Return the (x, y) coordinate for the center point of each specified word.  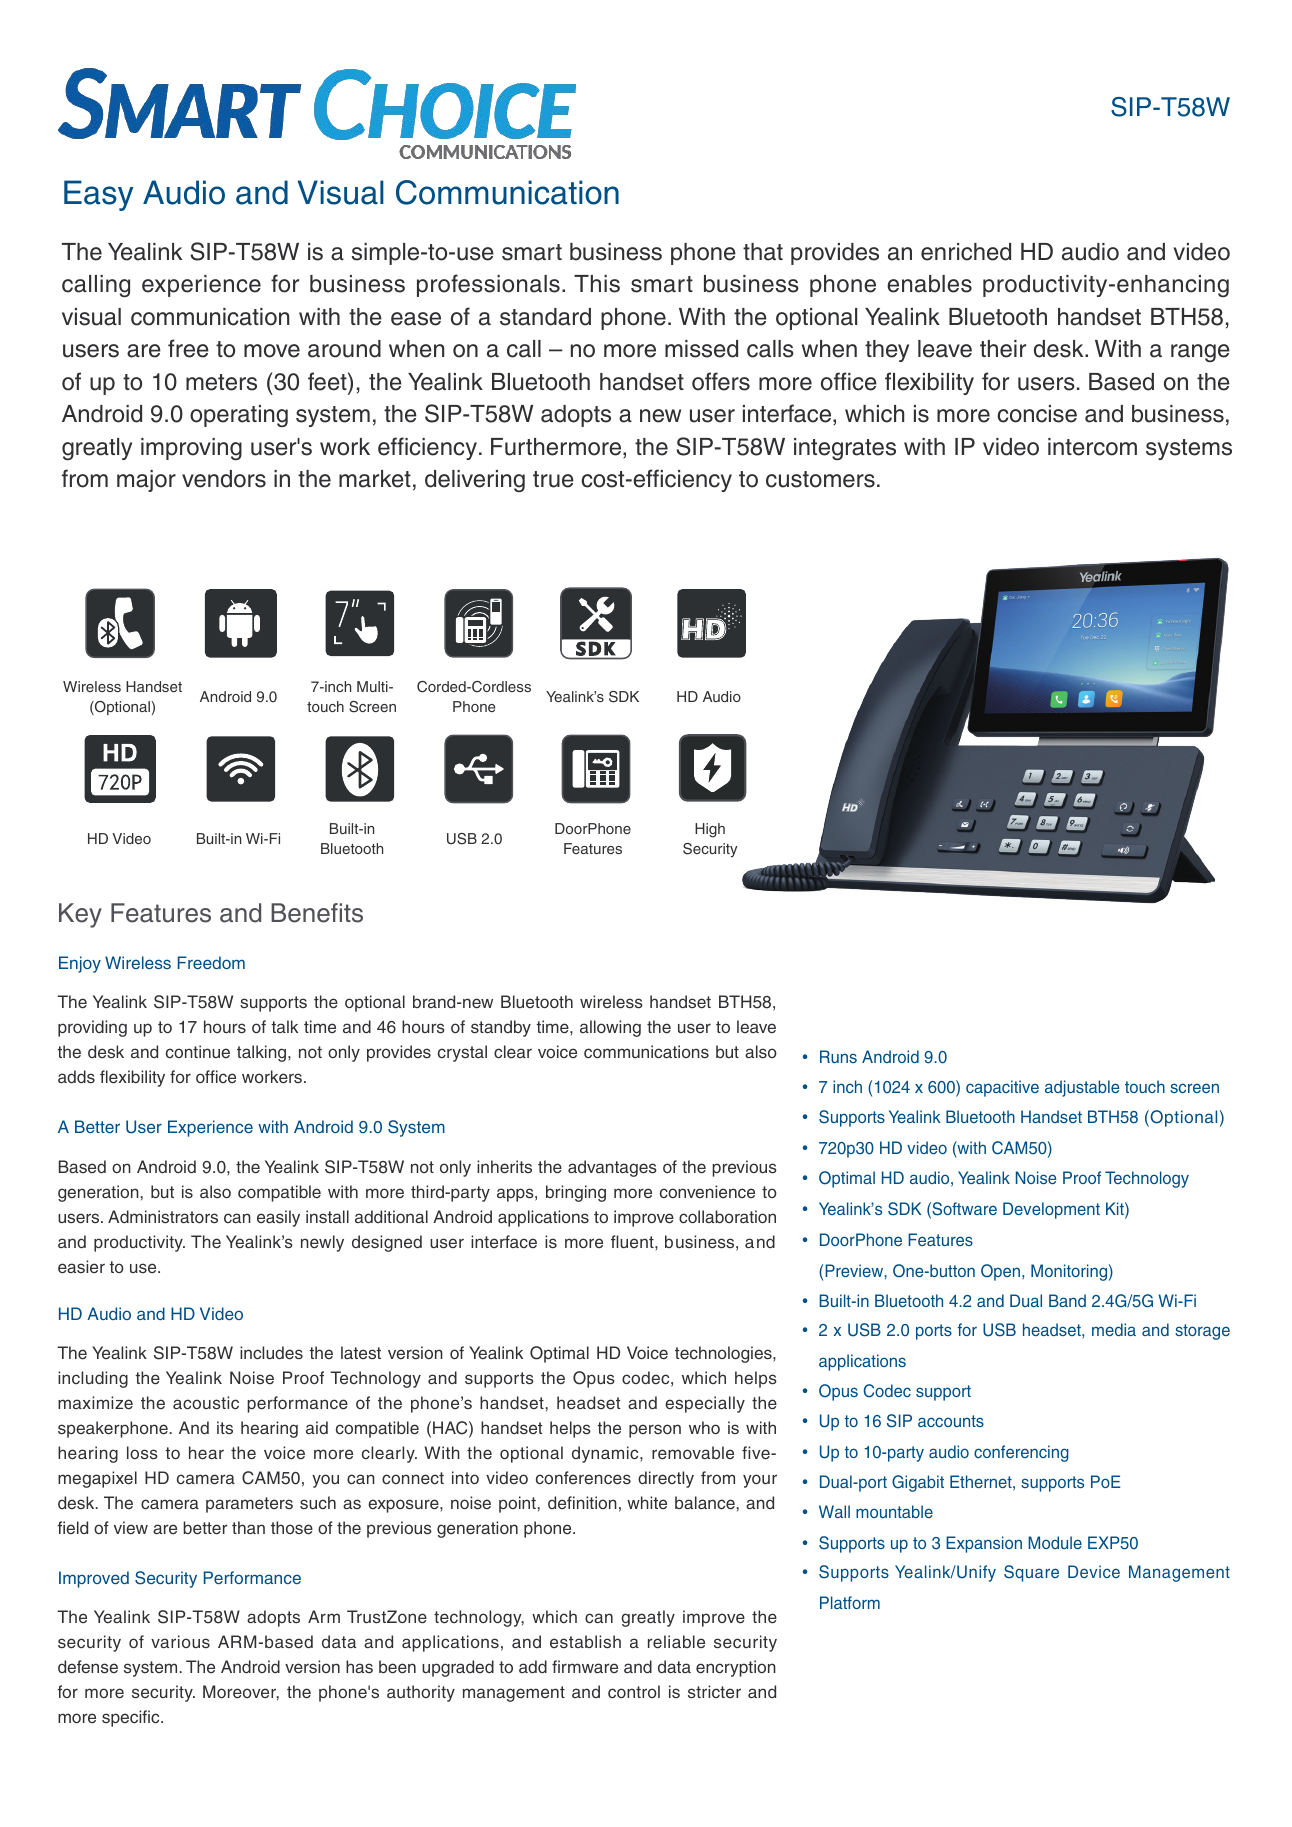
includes (271, 1352)
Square (1031, 1573)
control (634, 1691)
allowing (610, 1028)
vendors (224, 479)
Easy (98, 195)
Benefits (317, 913)
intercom (1092, 447)
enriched (966, 252)
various (180, 1641)
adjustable (1082, 1088)
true (553, 479)
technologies (724, 1354)
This (597, 284)
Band (1067, 1300)
